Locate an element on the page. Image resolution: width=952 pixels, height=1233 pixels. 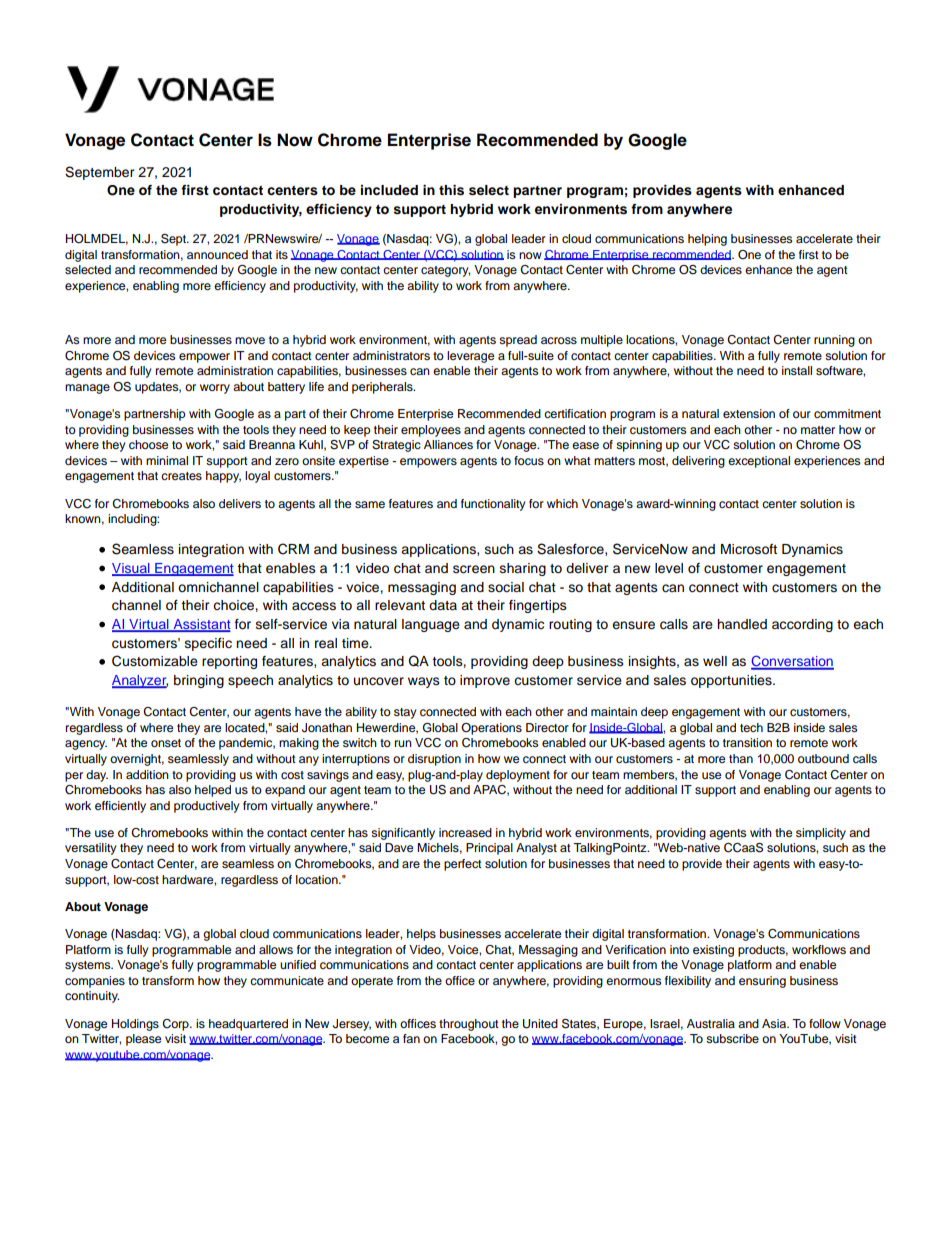
throughout is located at coordinates (469, 1025).
